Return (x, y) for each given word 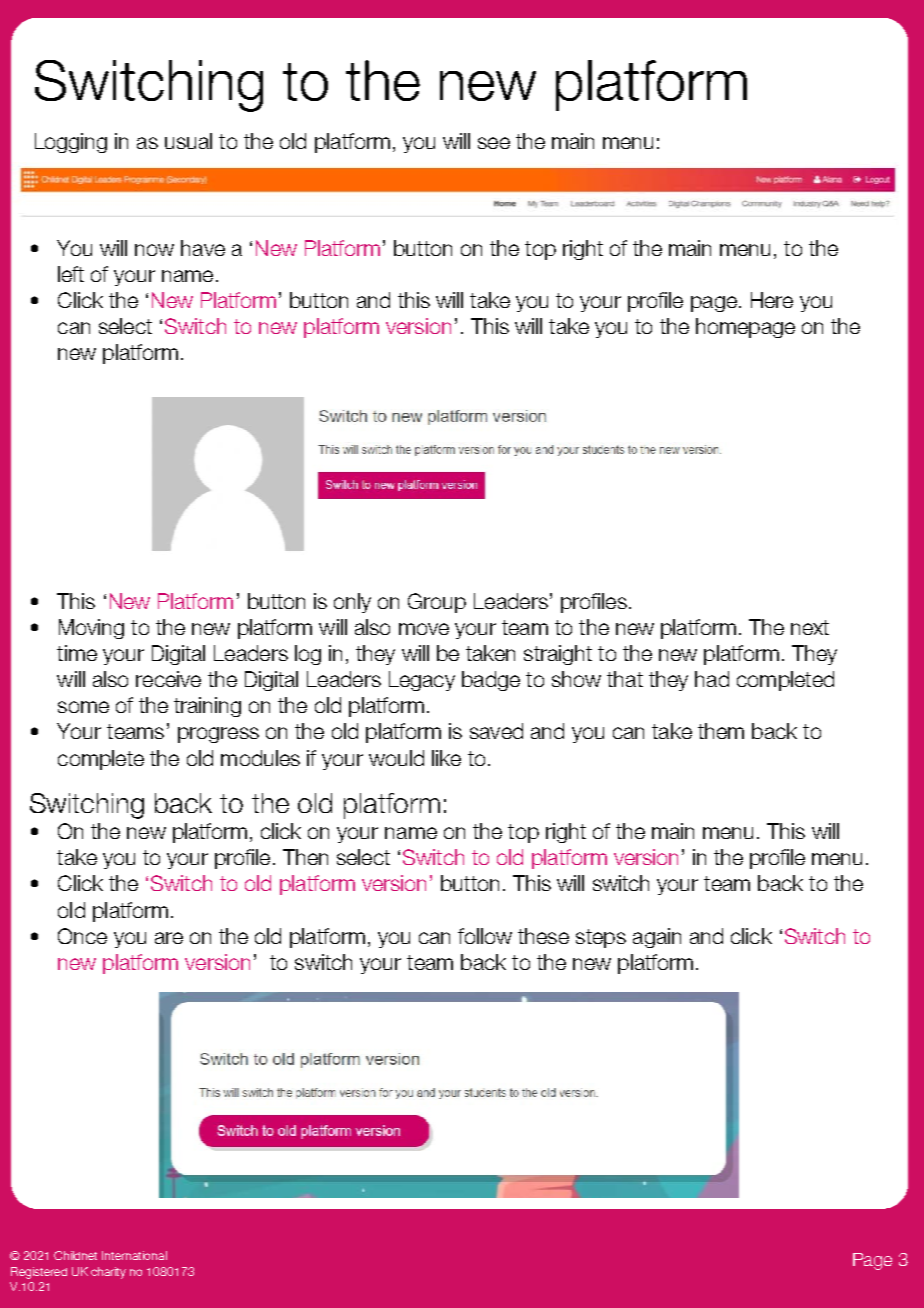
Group (437, 603)
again (657, 938)
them (721, 731)
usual (188, 141)
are (169, 938)
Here (772, 300)
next (810, 627)
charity (108, 1273)
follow (485, 936)
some (83, 707)
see (494, 143)
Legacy (422, 681)
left (71, 274)
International (134, 1255)
